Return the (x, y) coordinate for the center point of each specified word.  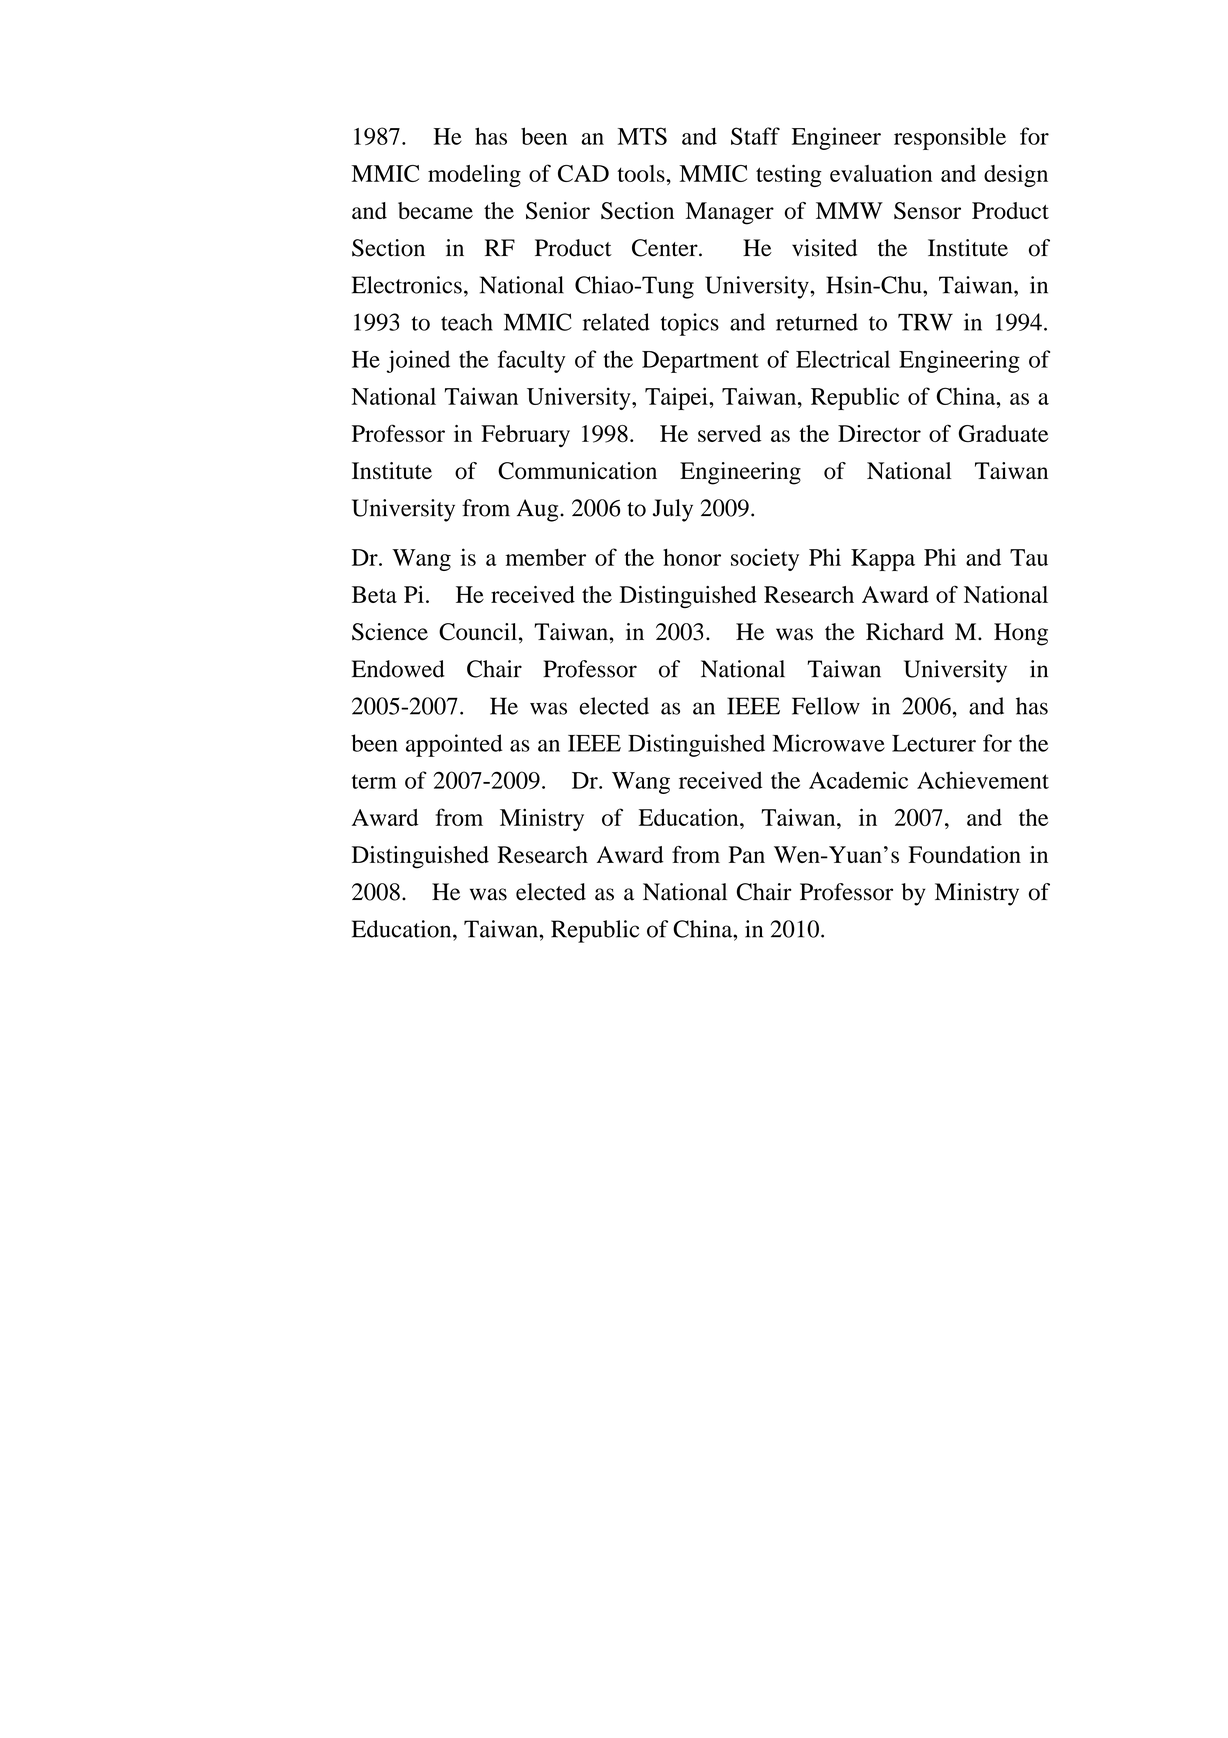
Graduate (1003, 433)
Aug (539, 510)
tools (642, 173)
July (673, 510)
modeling (474, 175)
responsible (950, 138)
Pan (747, 854)
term (374, 781)
